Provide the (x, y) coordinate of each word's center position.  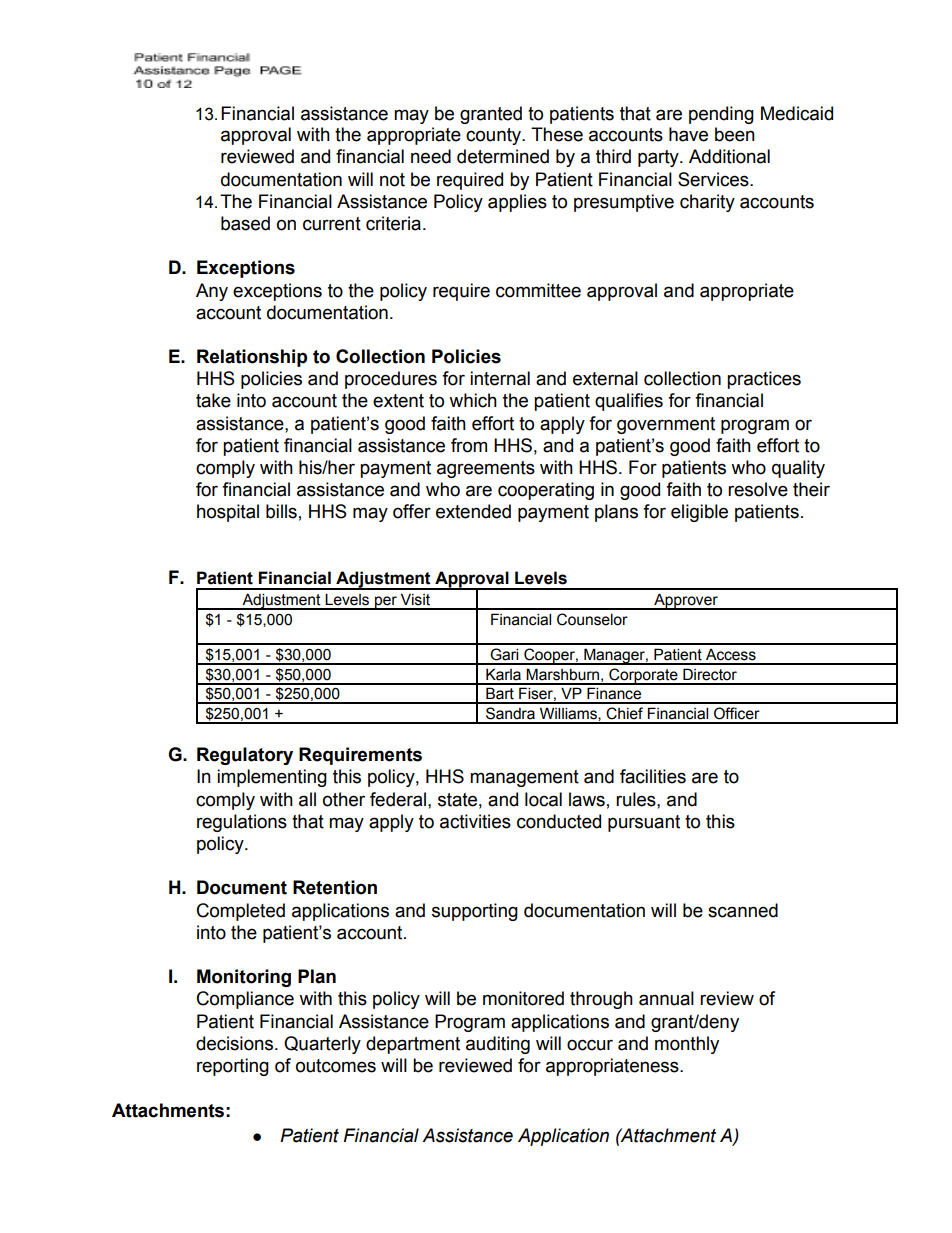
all (307, 799)
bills (281, 511)
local (543, 799)
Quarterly (322, 1045)
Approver (686, 601)
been (735, 134)
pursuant (644, 823)
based (245, 223)
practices (764, 380)
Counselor (592, 619)
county (495, 136)
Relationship (252, 358)
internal (500, 378)
